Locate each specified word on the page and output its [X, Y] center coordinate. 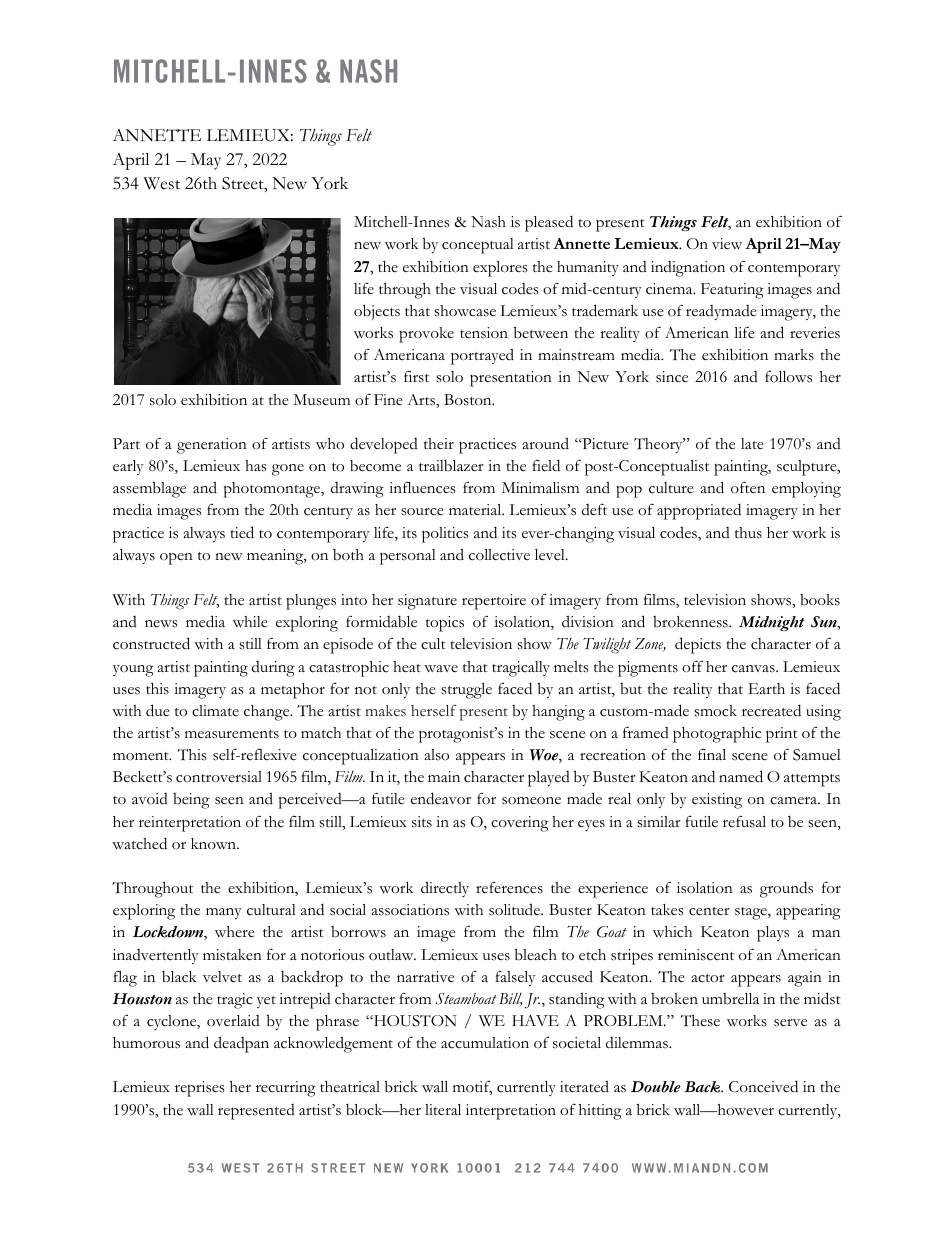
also [436, 755]
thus [748, 533]
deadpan [241, 1044]
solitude [515, 909]
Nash [488, 222]
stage [752, 913]
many [224, 913]
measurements [232, 734]
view [727, 244]
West [161, 183]
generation [212, 446]
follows [788, 377]
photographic [717, 735]
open [176, 558]
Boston [469, 400]
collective [499, 555]
